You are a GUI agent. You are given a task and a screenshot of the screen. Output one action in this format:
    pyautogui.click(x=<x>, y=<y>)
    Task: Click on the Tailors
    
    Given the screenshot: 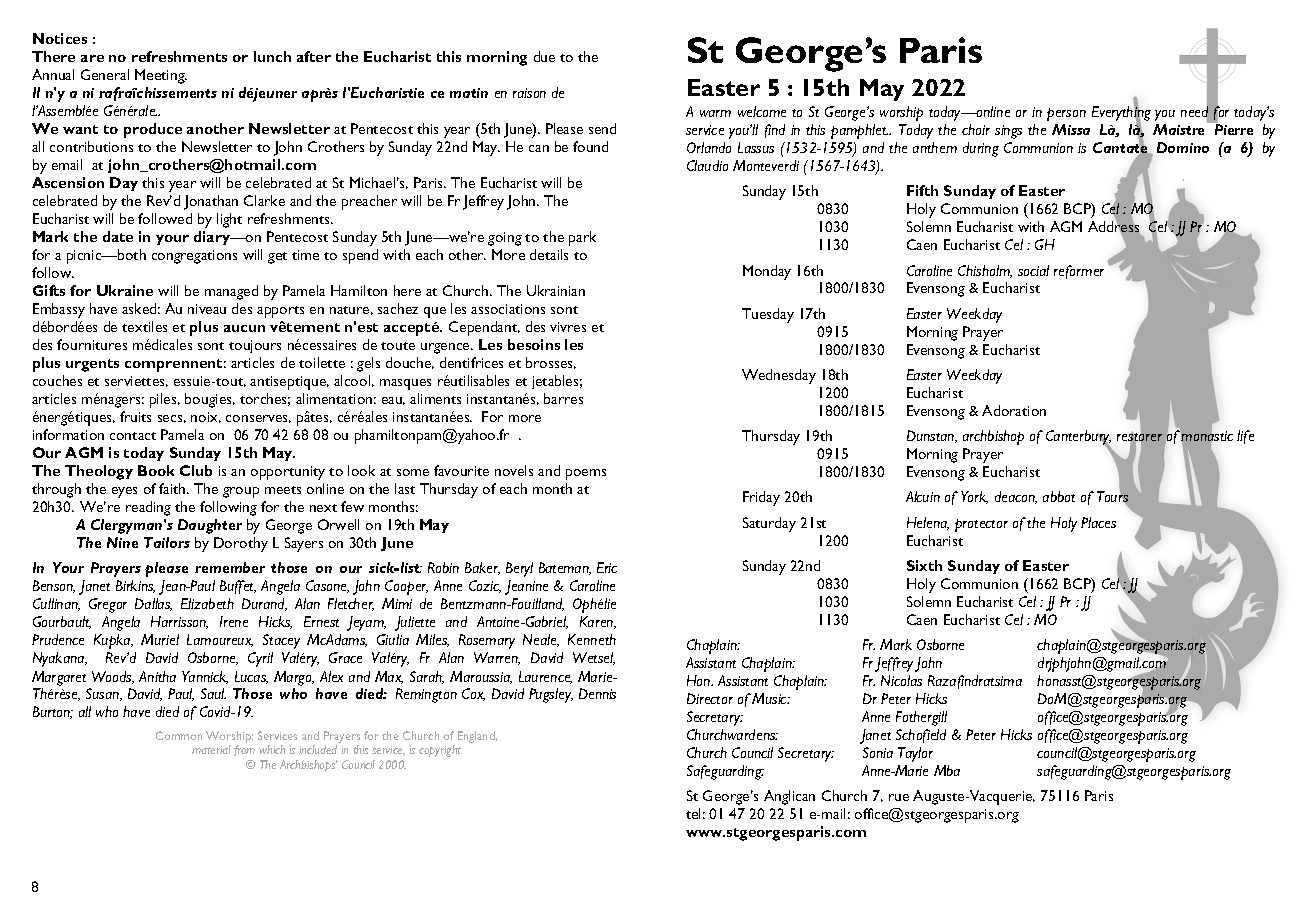 What is the action you would take?
    pyautogui.click(x=167, y=542)
